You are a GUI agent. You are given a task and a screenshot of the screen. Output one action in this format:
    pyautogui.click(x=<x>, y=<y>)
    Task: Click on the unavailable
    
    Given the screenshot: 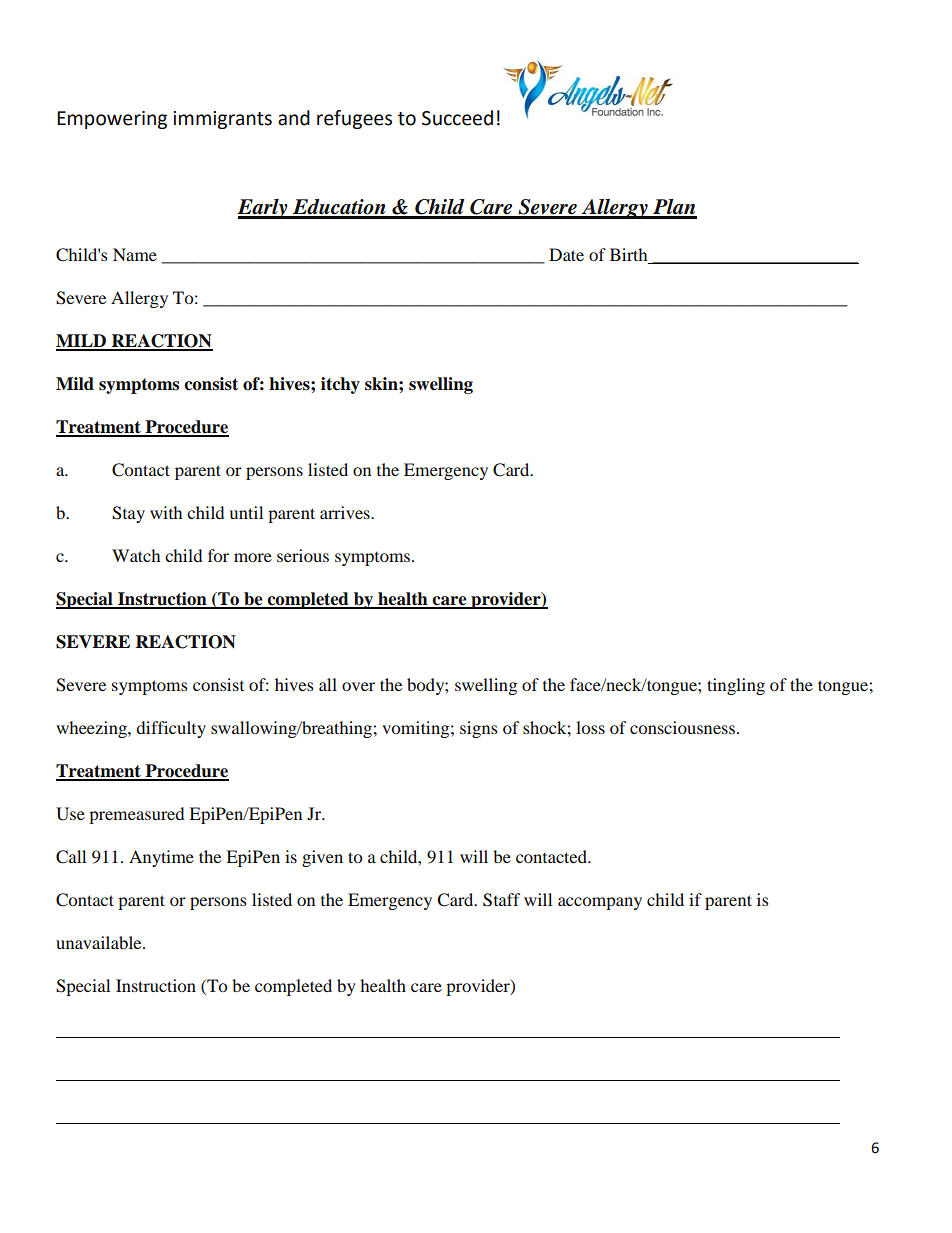 What is the action you would take?
    pyautogui.click(x=100, y=942)
